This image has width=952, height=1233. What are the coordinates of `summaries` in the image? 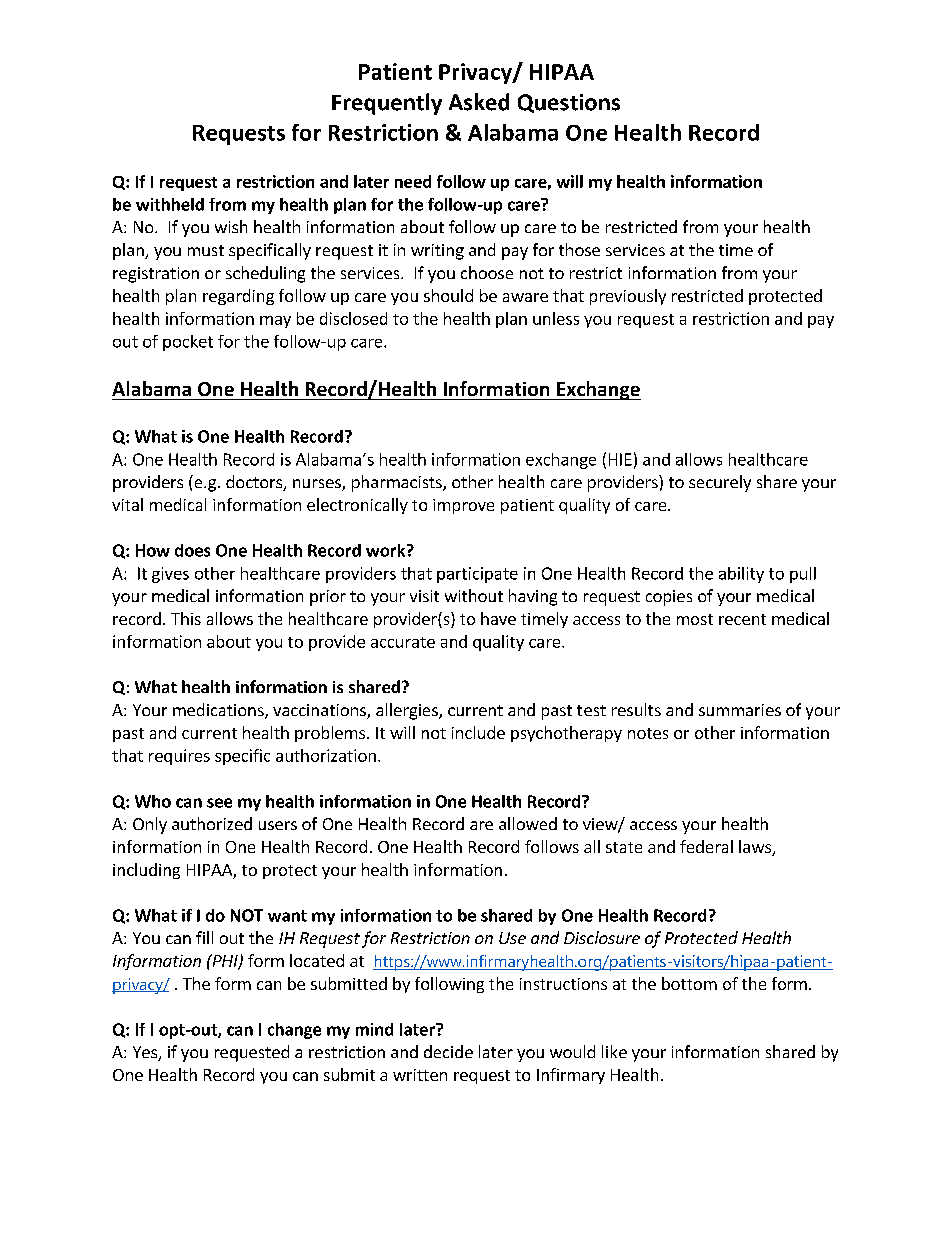 It's located at (740, 710).
